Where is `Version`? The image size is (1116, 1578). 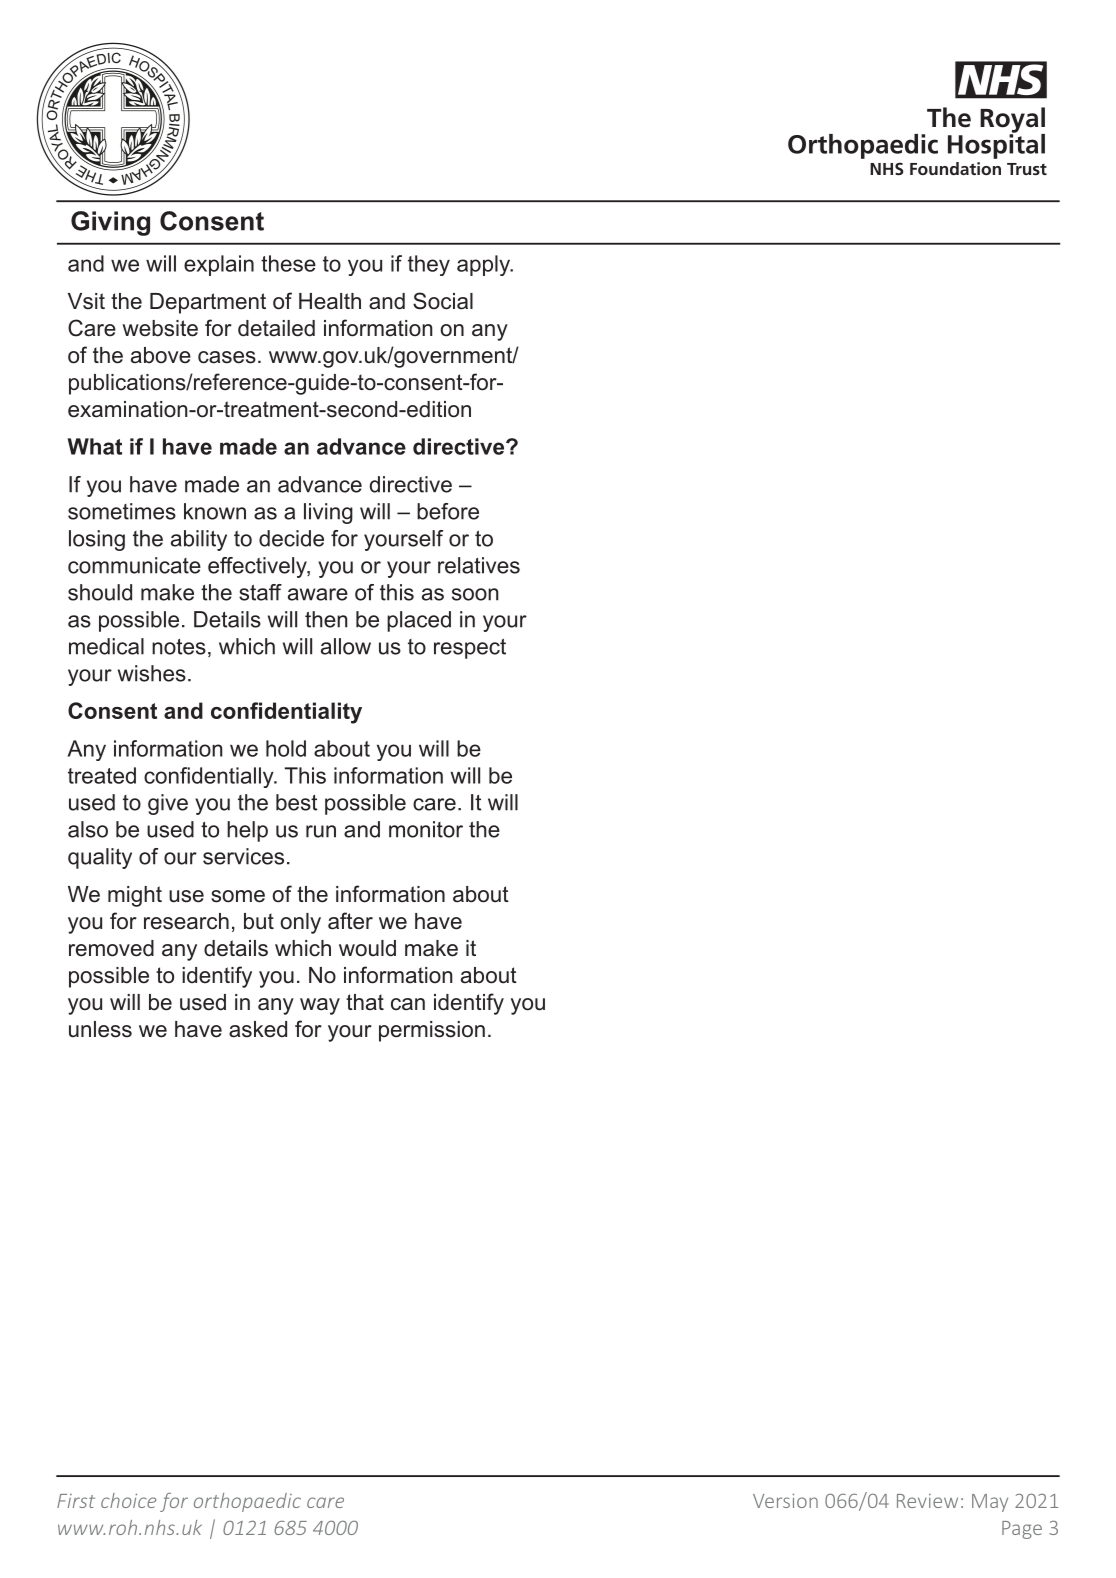 Version is located at coordinates (785, 1501).
